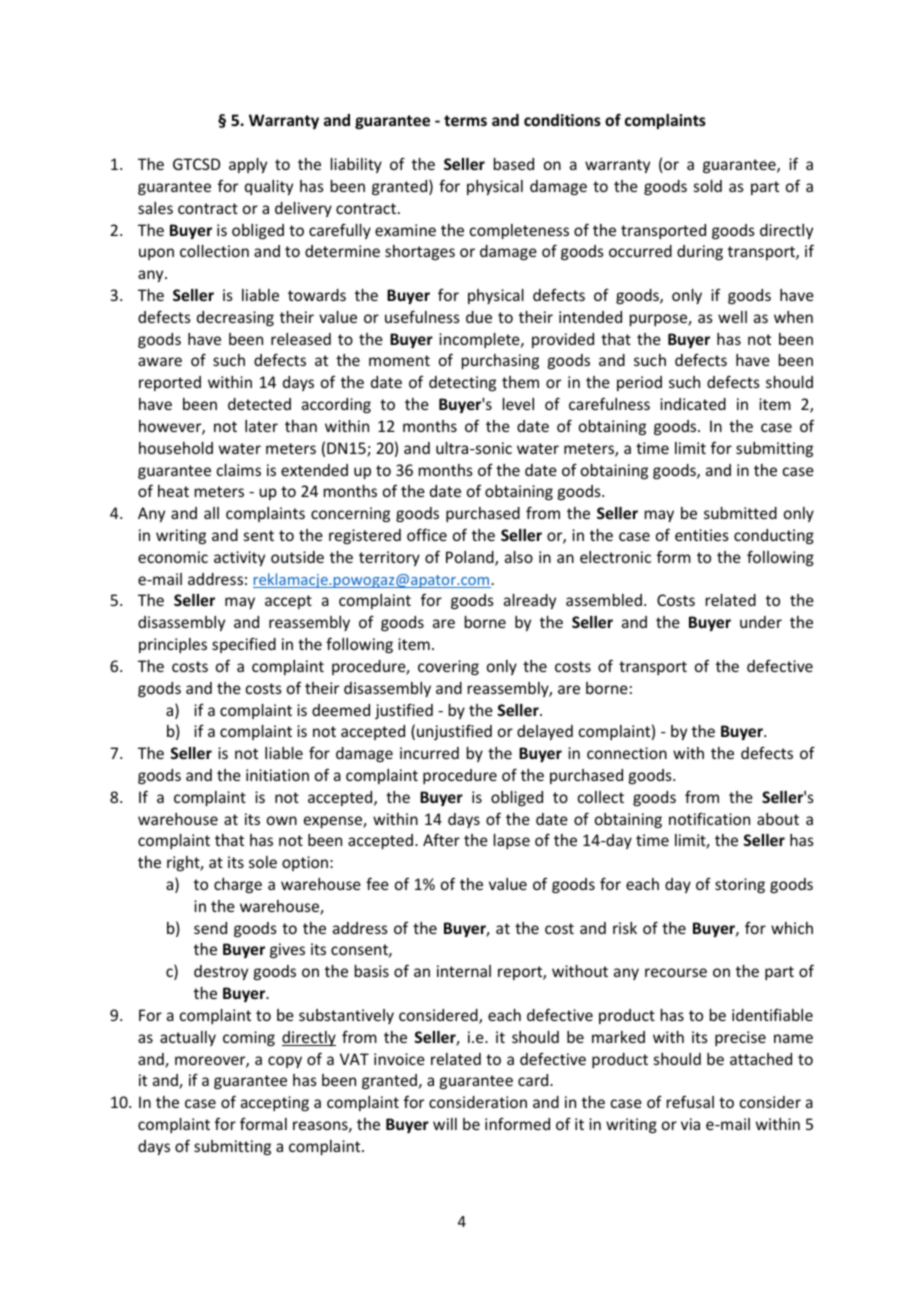 The width and height of the screenshot is (924, 1308). Describe the element at coordinates (693, 404) in the screenshot. I see `indicated` at that location.
